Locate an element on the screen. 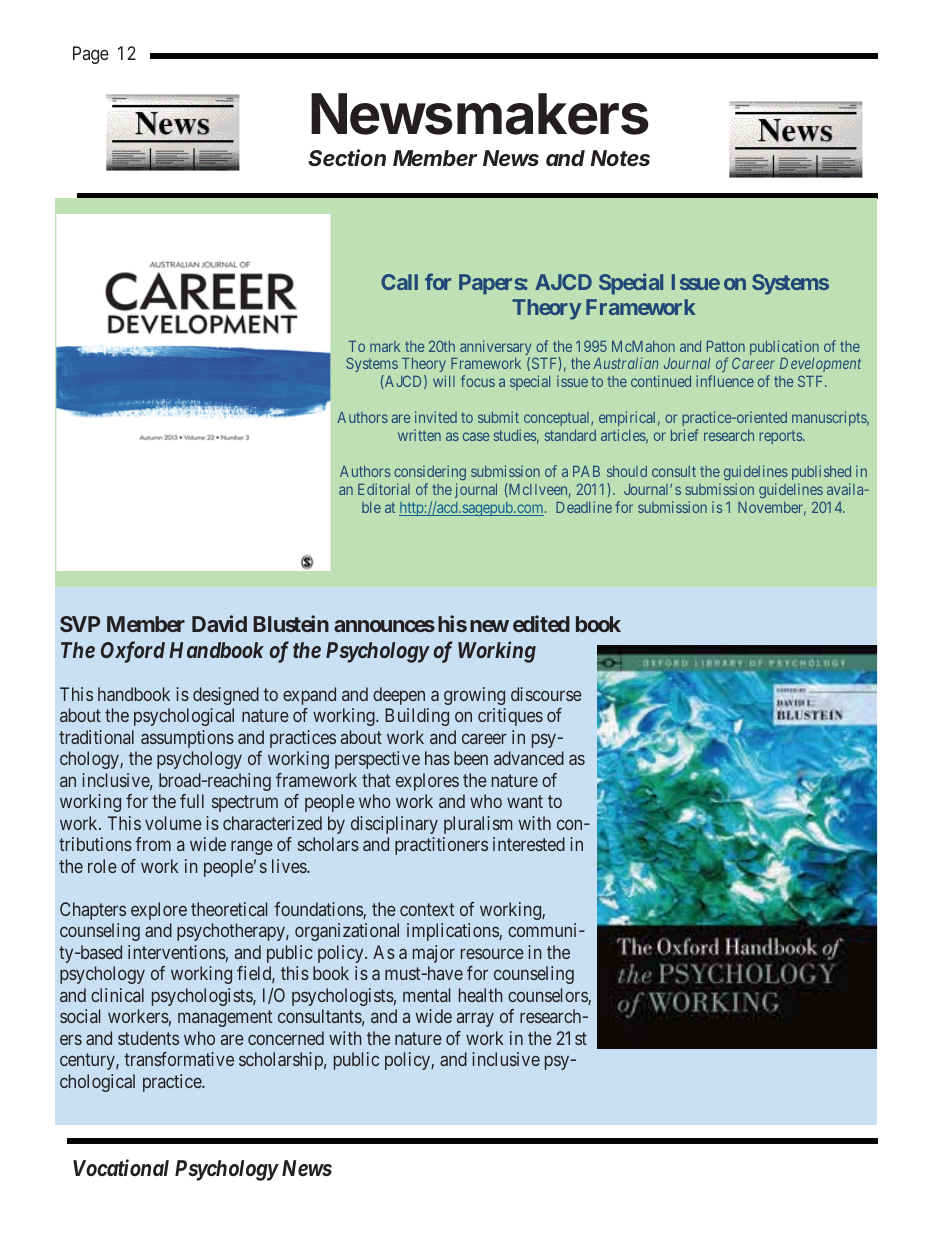 This screenshot has height=1233, width=952. assumptions is located at coordinates (187, 739).
